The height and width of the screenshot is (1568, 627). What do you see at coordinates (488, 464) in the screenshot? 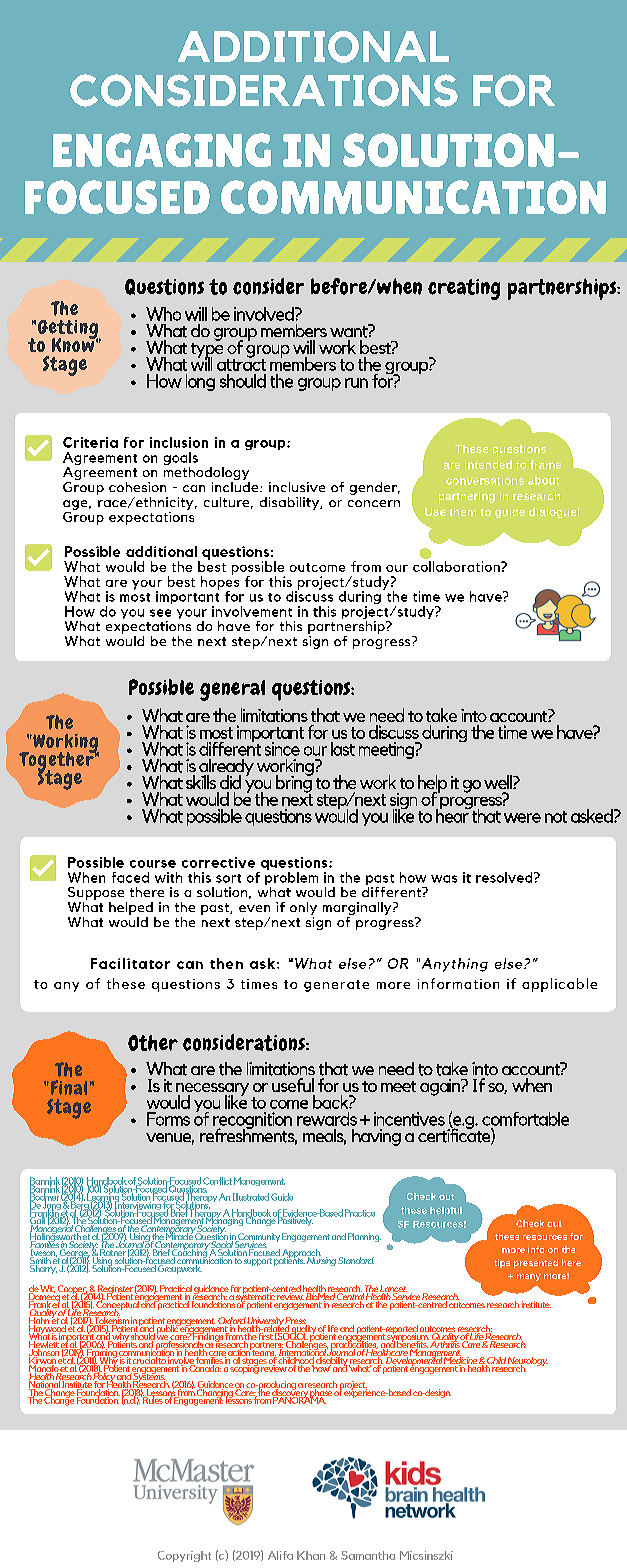
I see `intended` at bounding box center [488, 464].
